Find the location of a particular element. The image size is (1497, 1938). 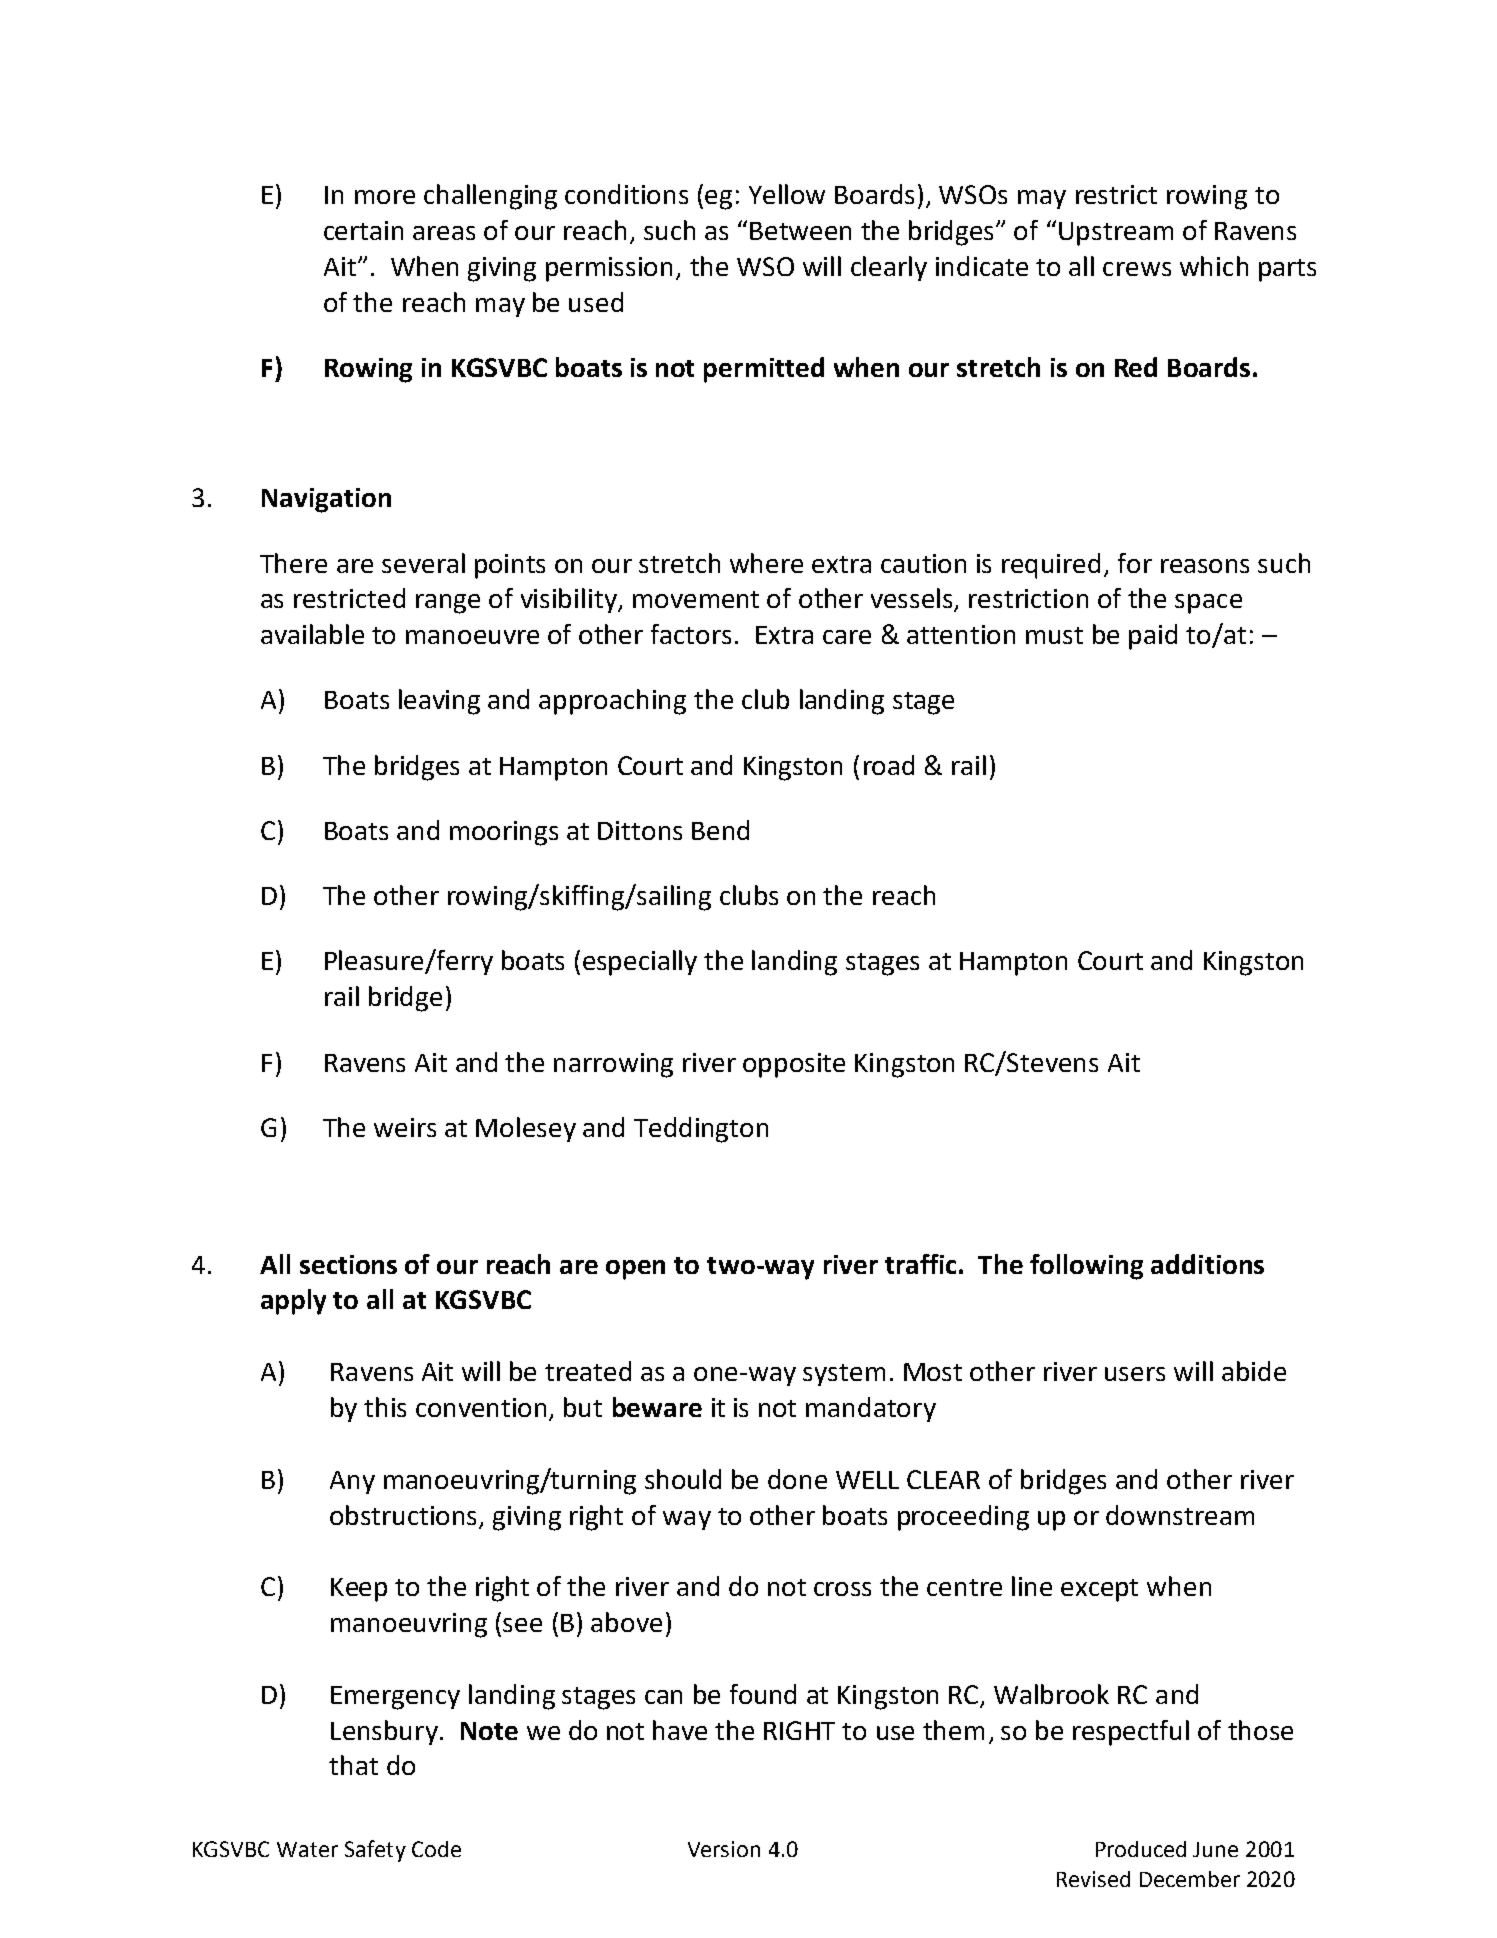

crews is located at coordinates (1137, 269).
